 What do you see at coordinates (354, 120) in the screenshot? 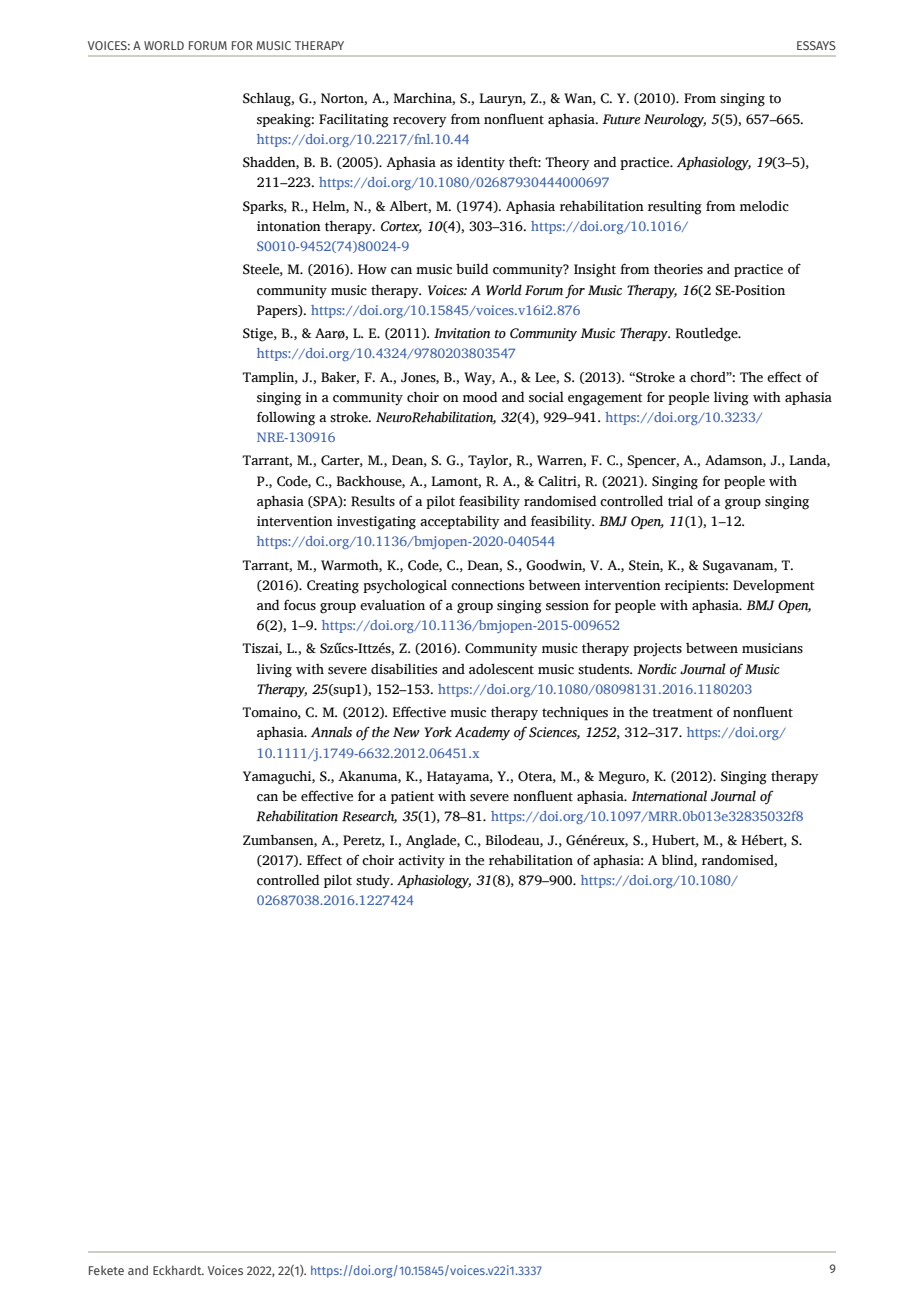
I see `Facilitating` at bounding box center [354, 120].
